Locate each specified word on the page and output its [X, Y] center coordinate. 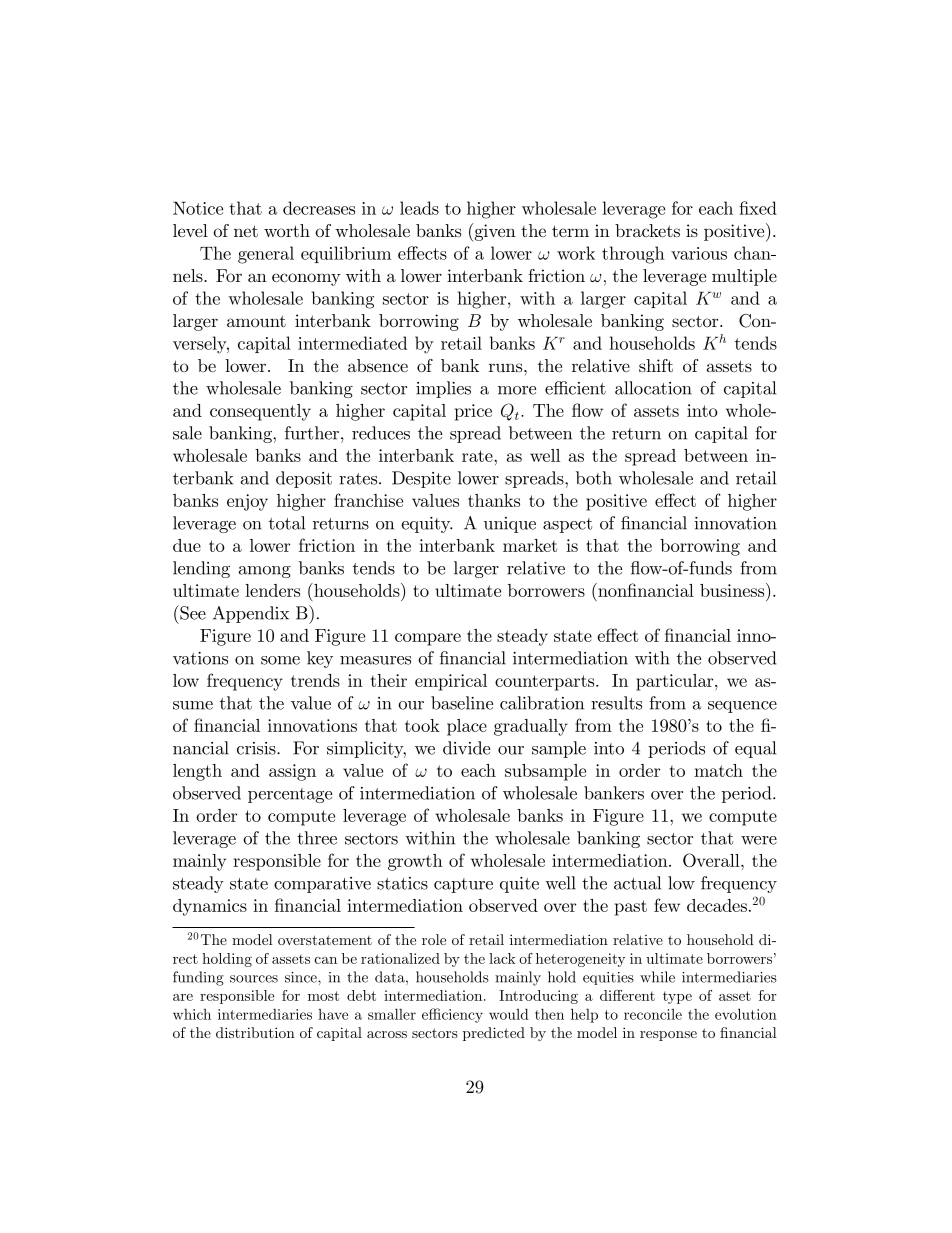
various [699, 253]
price [473, 412]
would [509, 1014]
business [733, 590]
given [494, 232]
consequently [260, 412]
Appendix [251, 614]
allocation [653, 388]
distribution [255, 1032]
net [246, 231]
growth [415, 862]
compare [428, 639]
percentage [290, 795]
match [718, 770]
